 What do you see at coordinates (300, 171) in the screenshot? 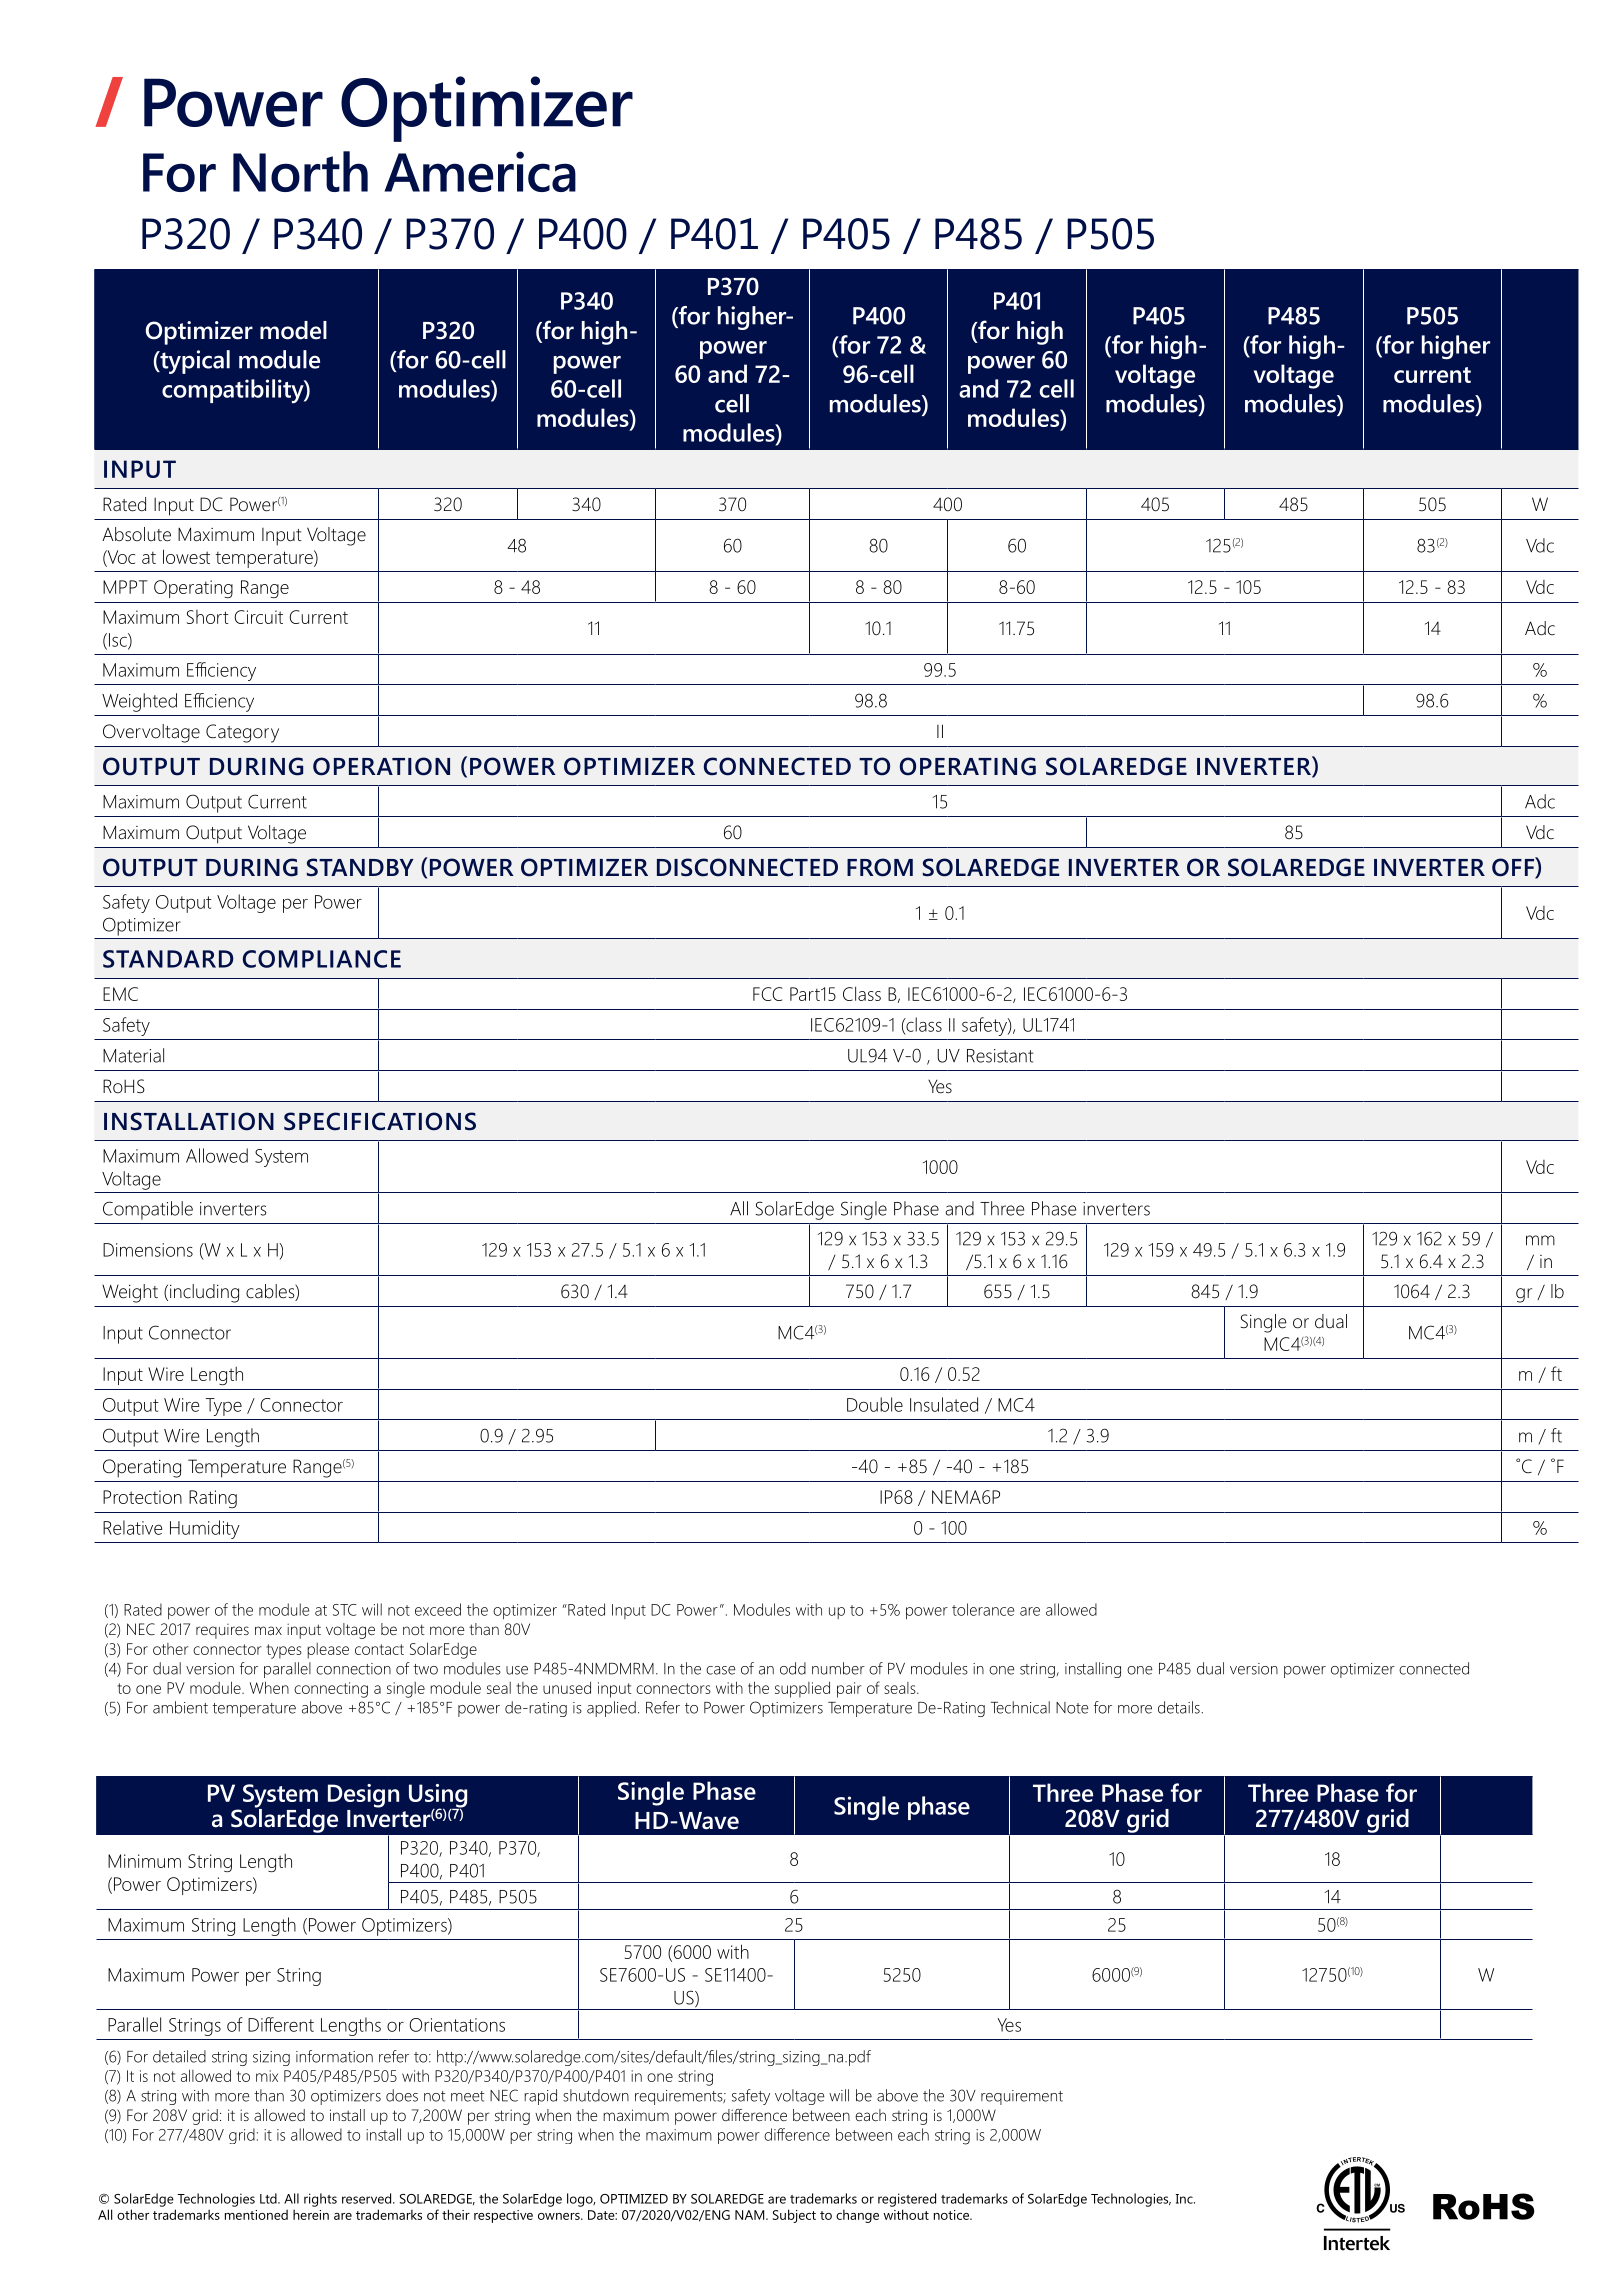
I see `North` at bounding box center [300, 171].
